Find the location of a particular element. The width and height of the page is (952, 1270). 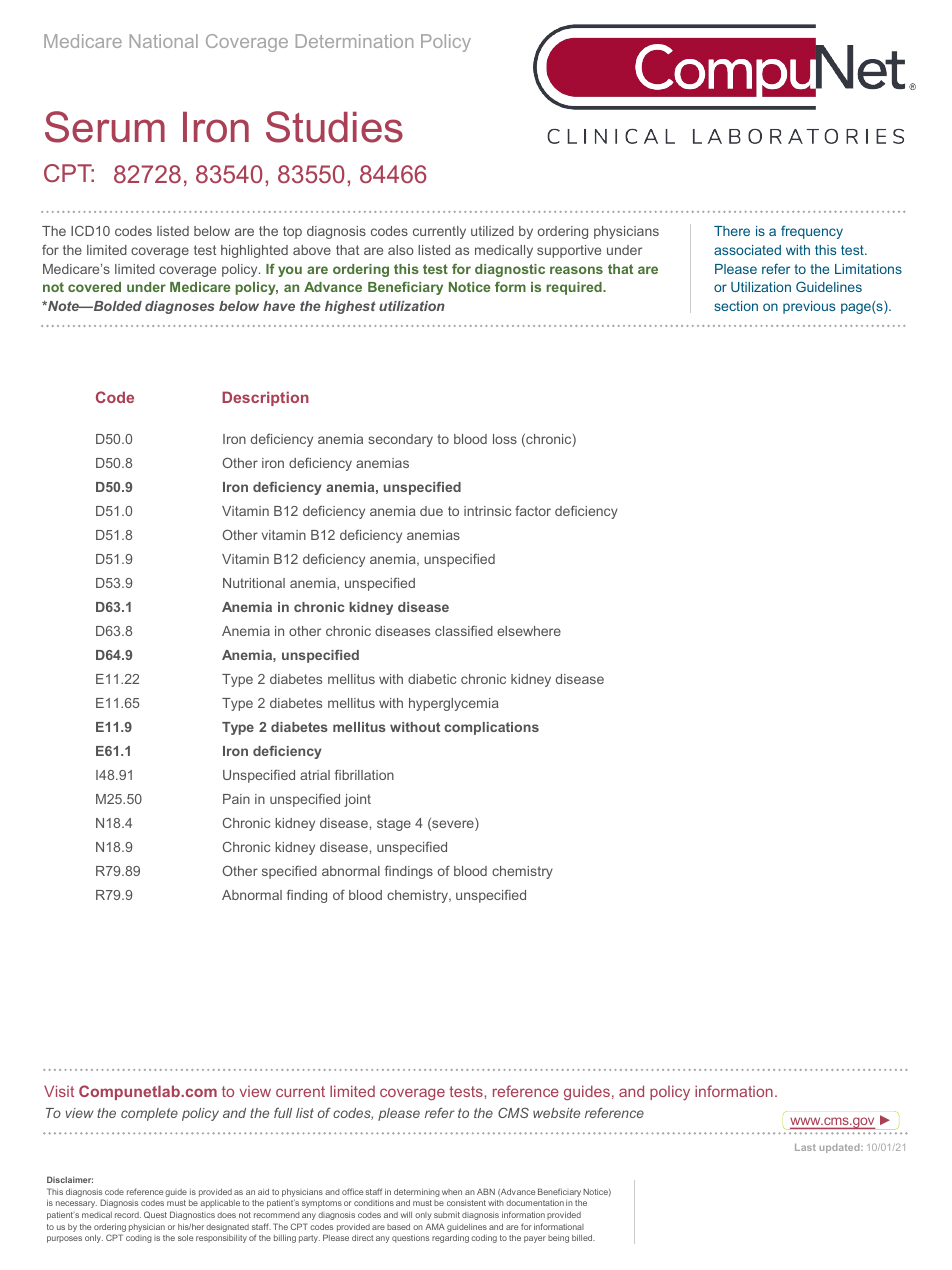

Nutritional is located at coordinates (254, 583).
